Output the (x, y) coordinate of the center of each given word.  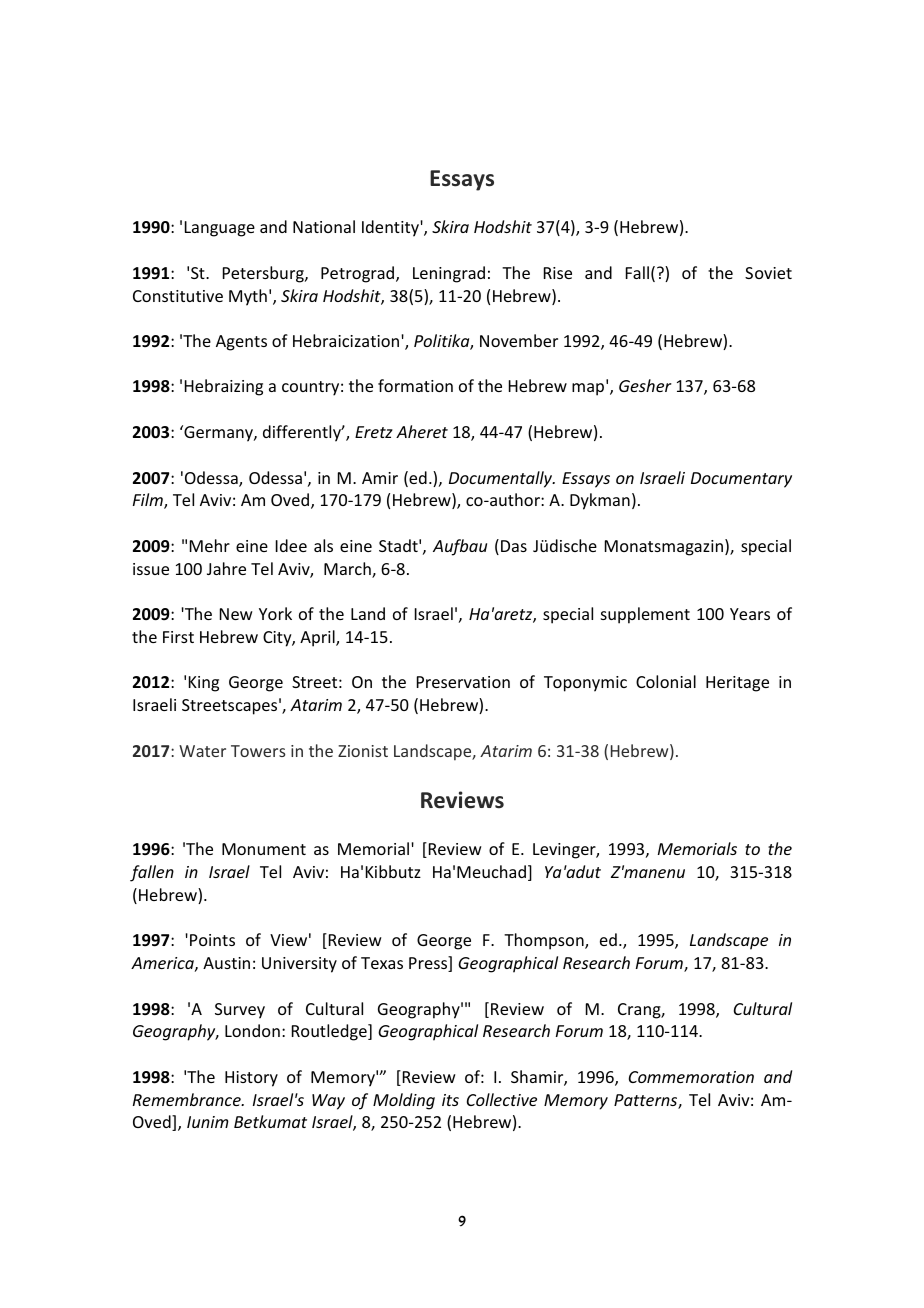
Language (220, 229)
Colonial (666, 681)
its (450, 1100)
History (251, 1079)
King (204, 684)
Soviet (768, 273)
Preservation (463, 682)
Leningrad (449, 274)
